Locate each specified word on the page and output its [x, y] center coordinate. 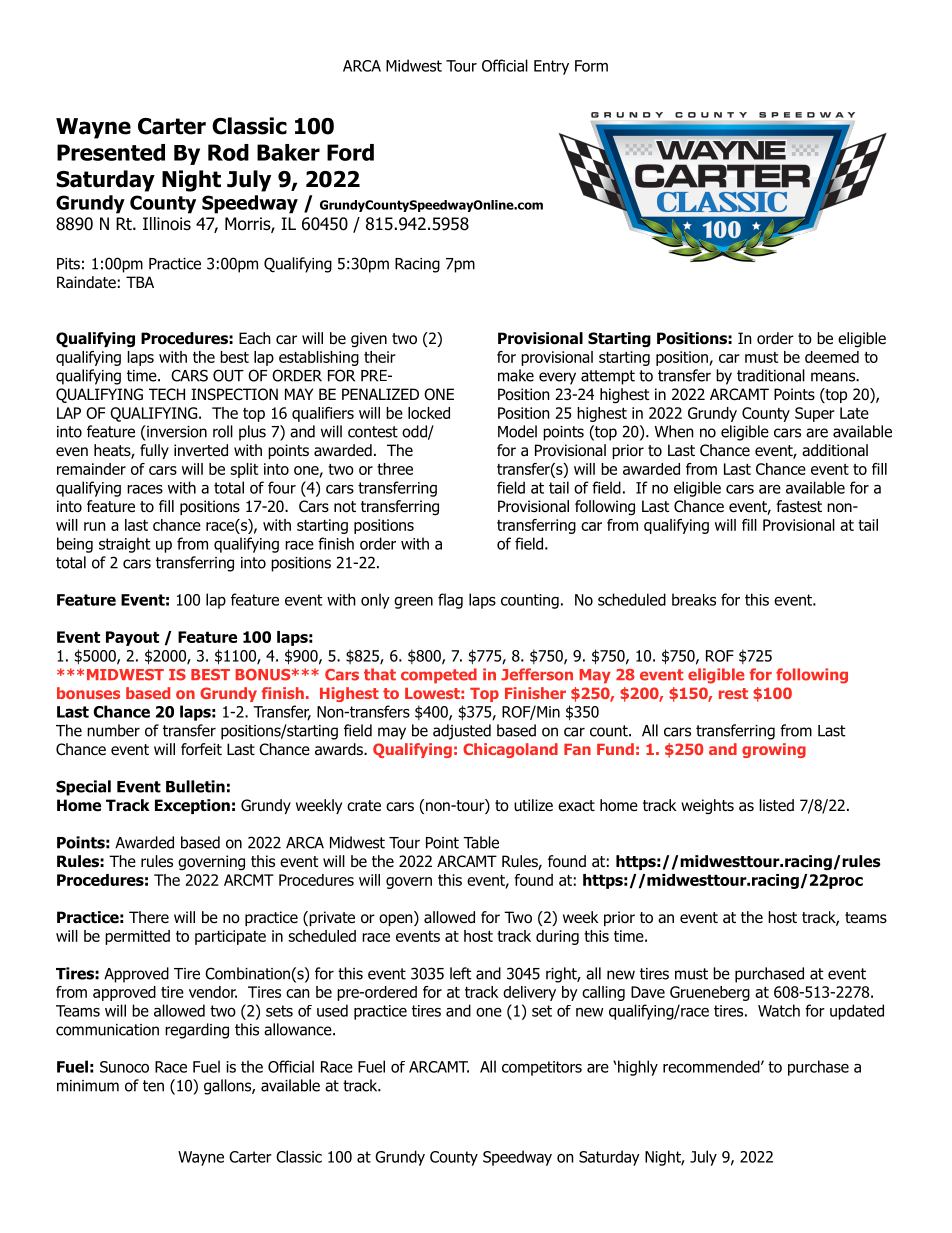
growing [774, 750]
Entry [551, 67]
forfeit [201, 749]
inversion [176, 431]
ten [153, 1086]
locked [429, 413]
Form [591, 66]
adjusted [462, 732]
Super [815, 414]
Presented [111, 152]
